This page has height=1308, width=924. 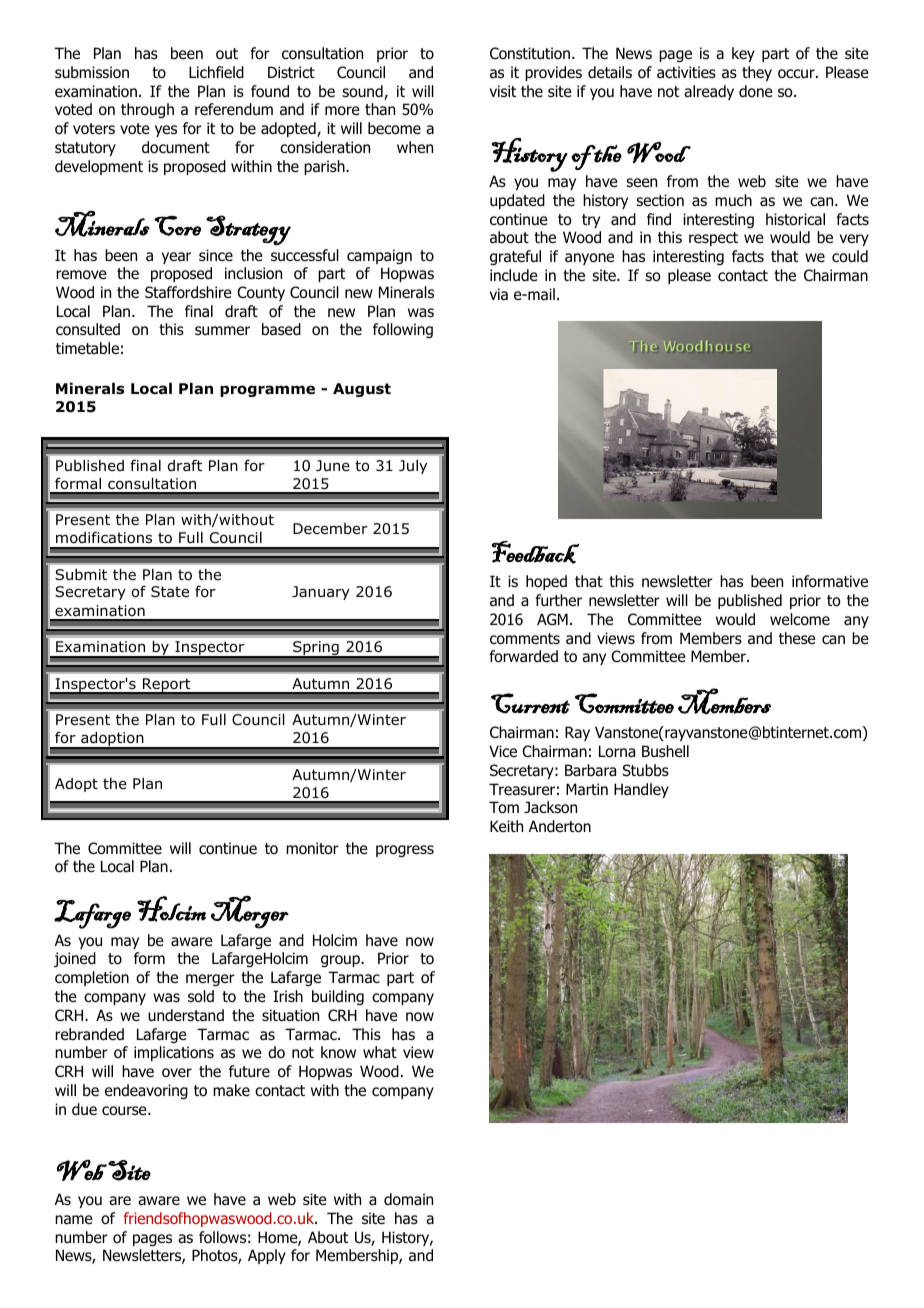 What do you see at coordinates (408, 1199) in the page?
I see `domain` at bounding box center [408, 1199].
